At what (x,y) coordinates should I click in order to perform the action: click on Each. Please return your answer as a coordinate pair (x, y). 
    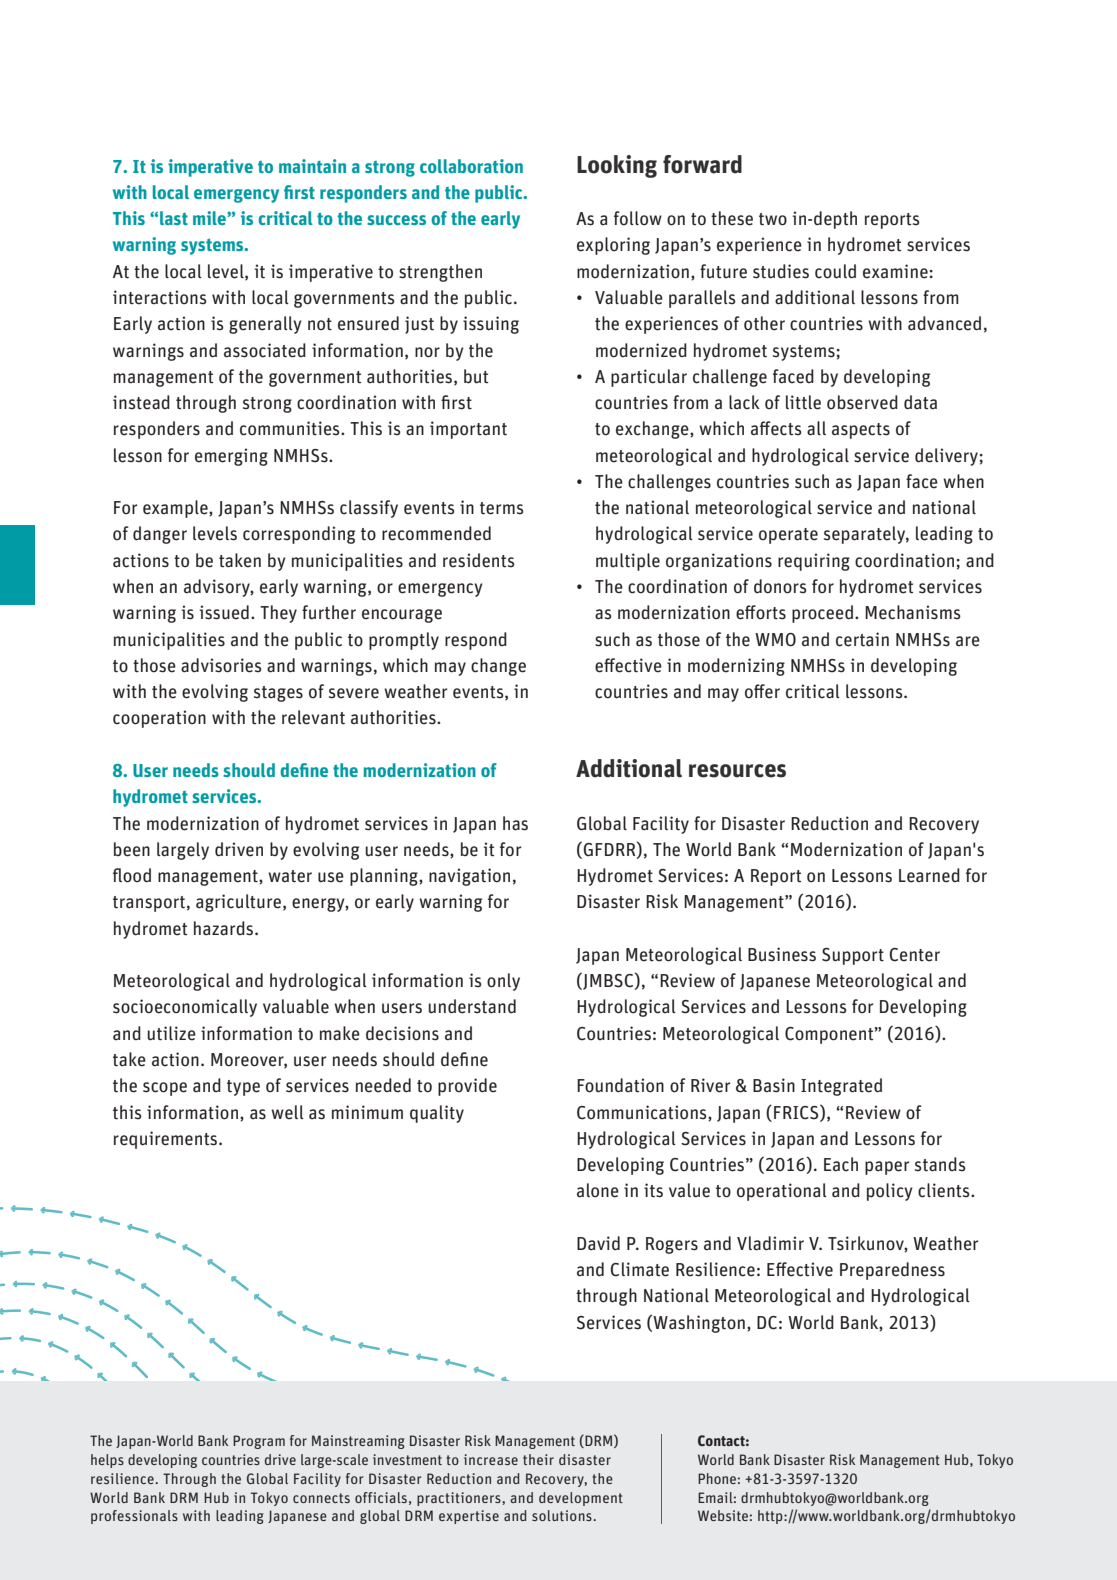
    Looking at the image, I should click on (841, 1164).
